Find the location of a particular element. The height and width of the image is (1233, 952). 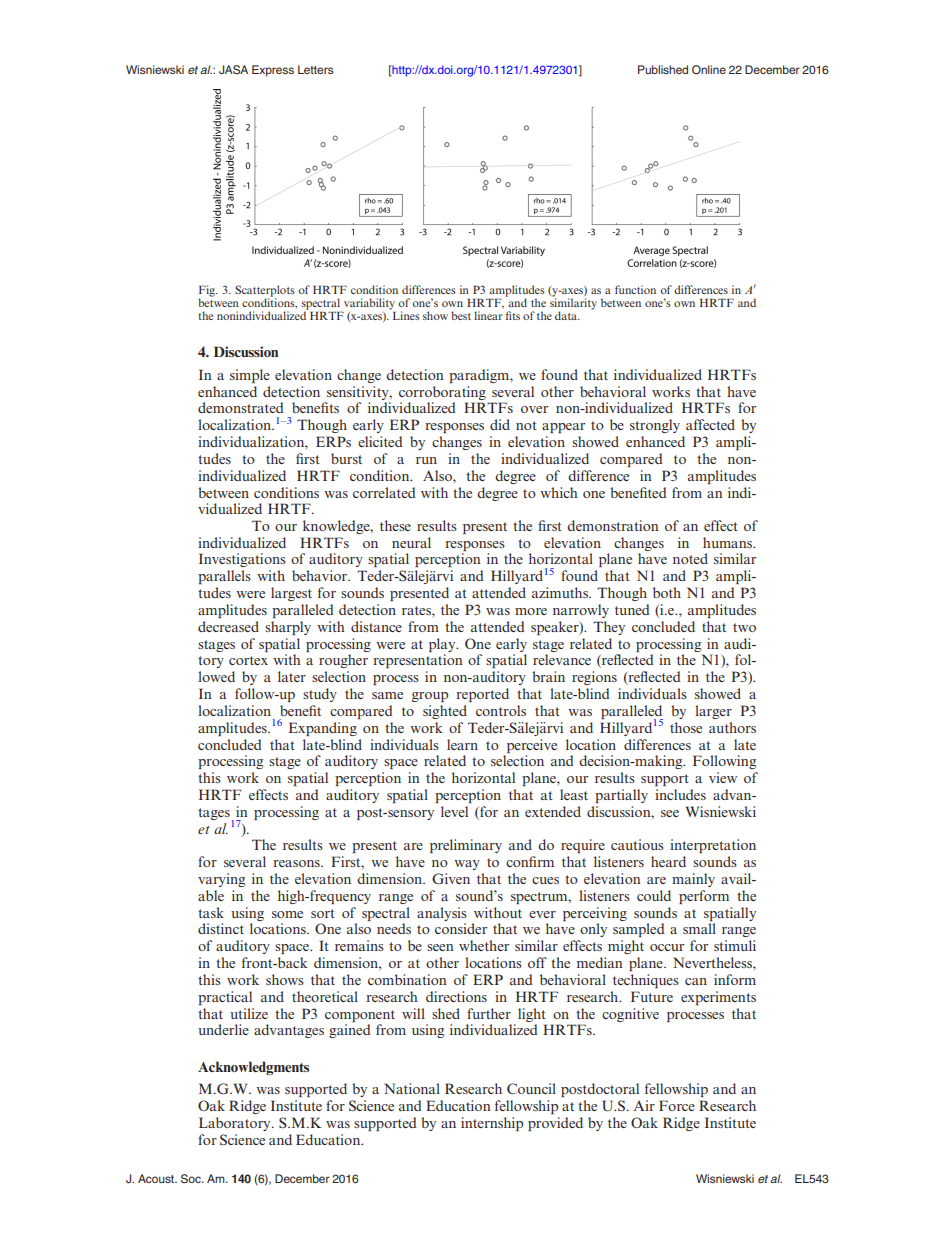

Letters is located at coordinates (316, 69).
